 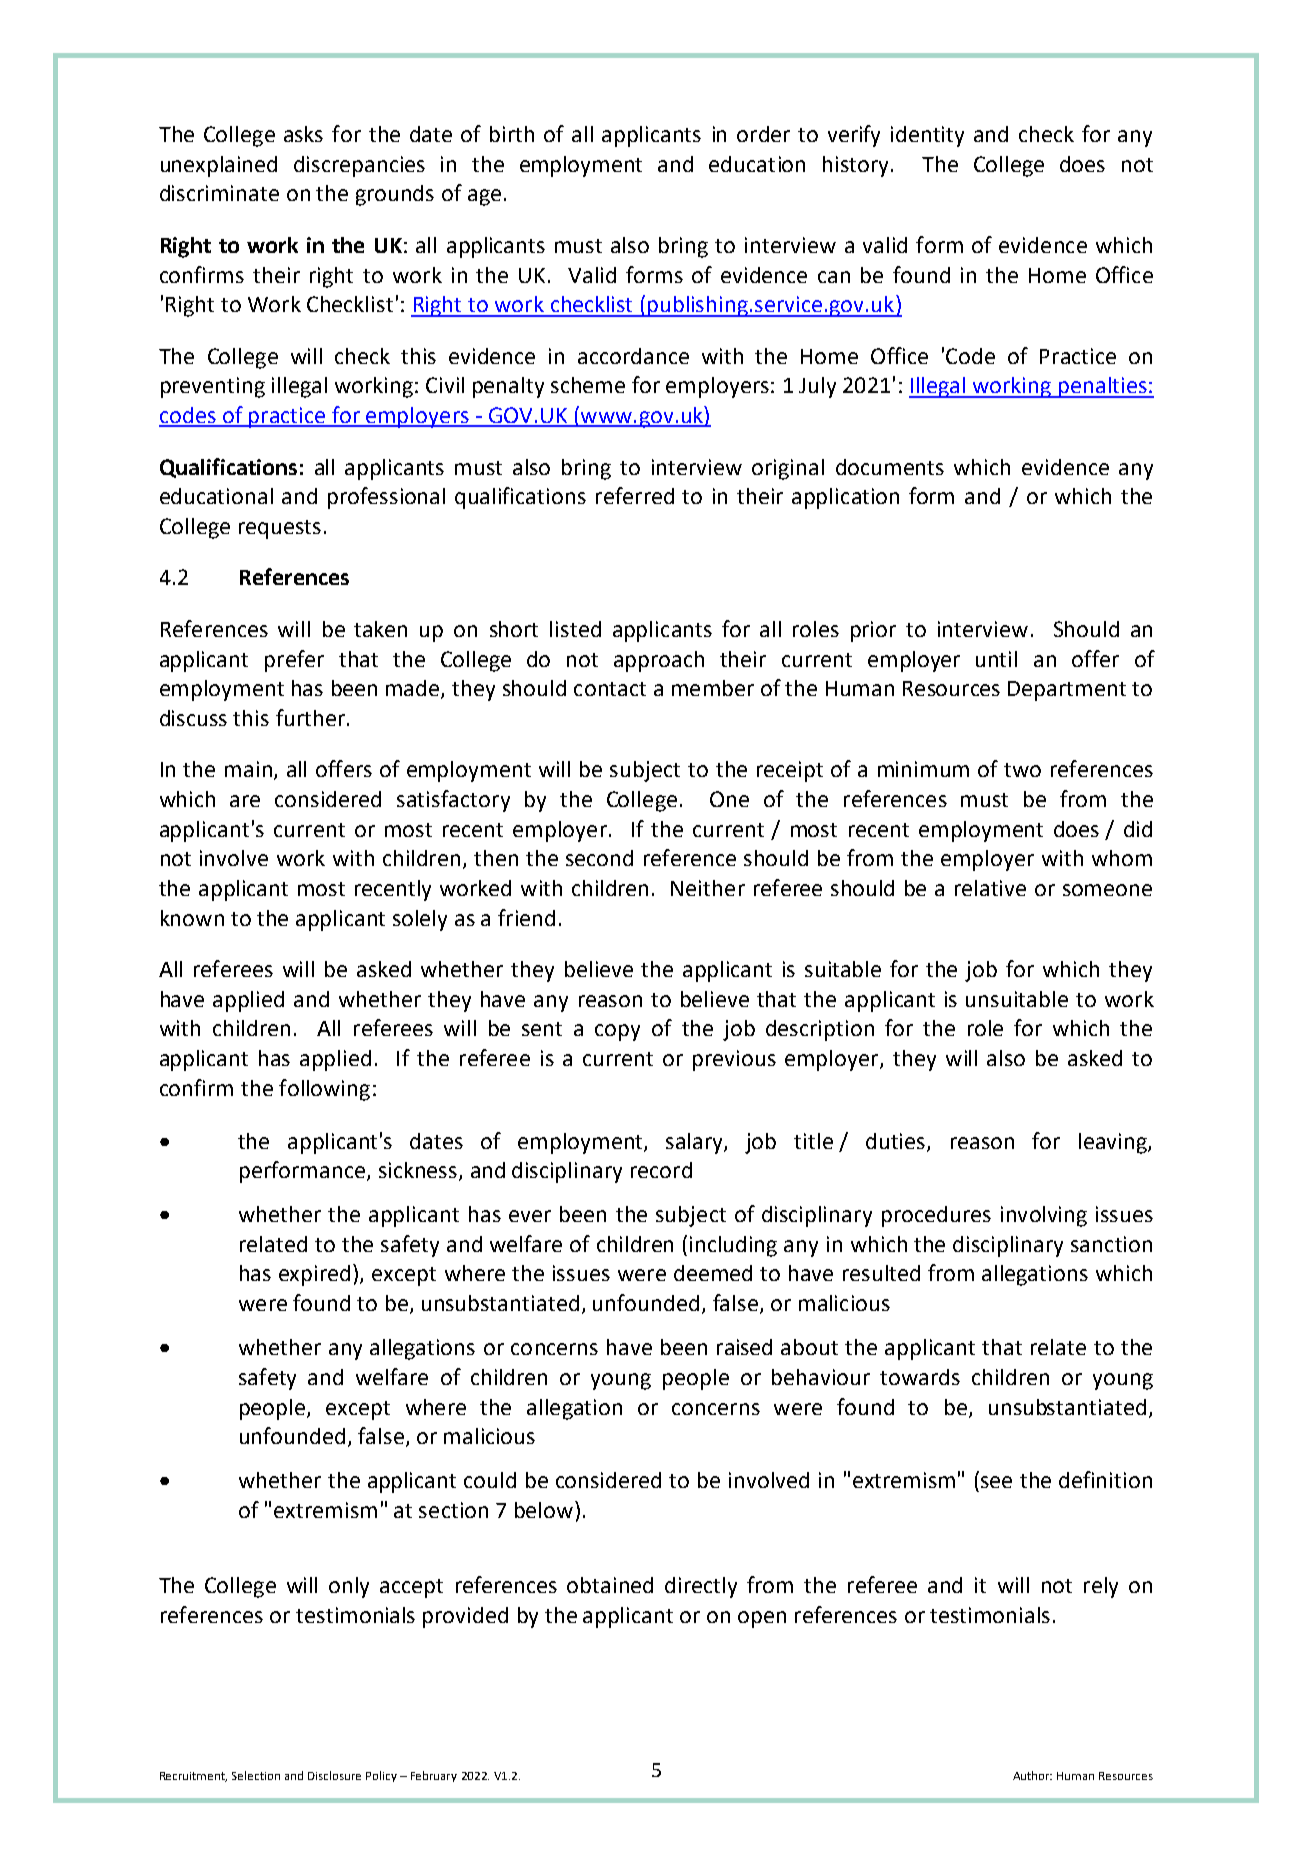 What do you see at coordinates (310, 717) in the screenshot?
I see `further` at bounding box center [310, 717].
